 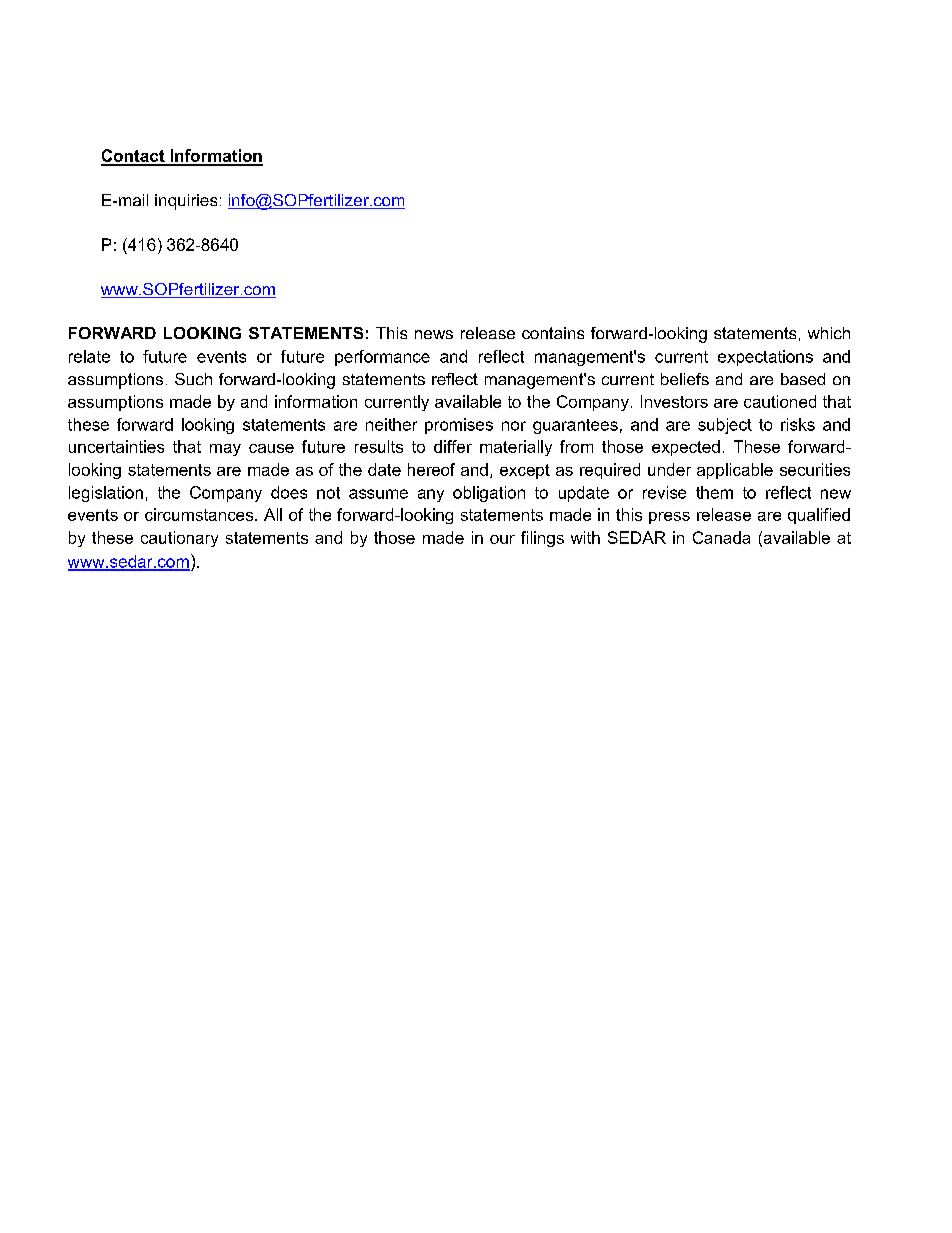 What do you see at coordinates (434, 334) in the screenshot?
I see `news` at bounding box center [434, 334].
